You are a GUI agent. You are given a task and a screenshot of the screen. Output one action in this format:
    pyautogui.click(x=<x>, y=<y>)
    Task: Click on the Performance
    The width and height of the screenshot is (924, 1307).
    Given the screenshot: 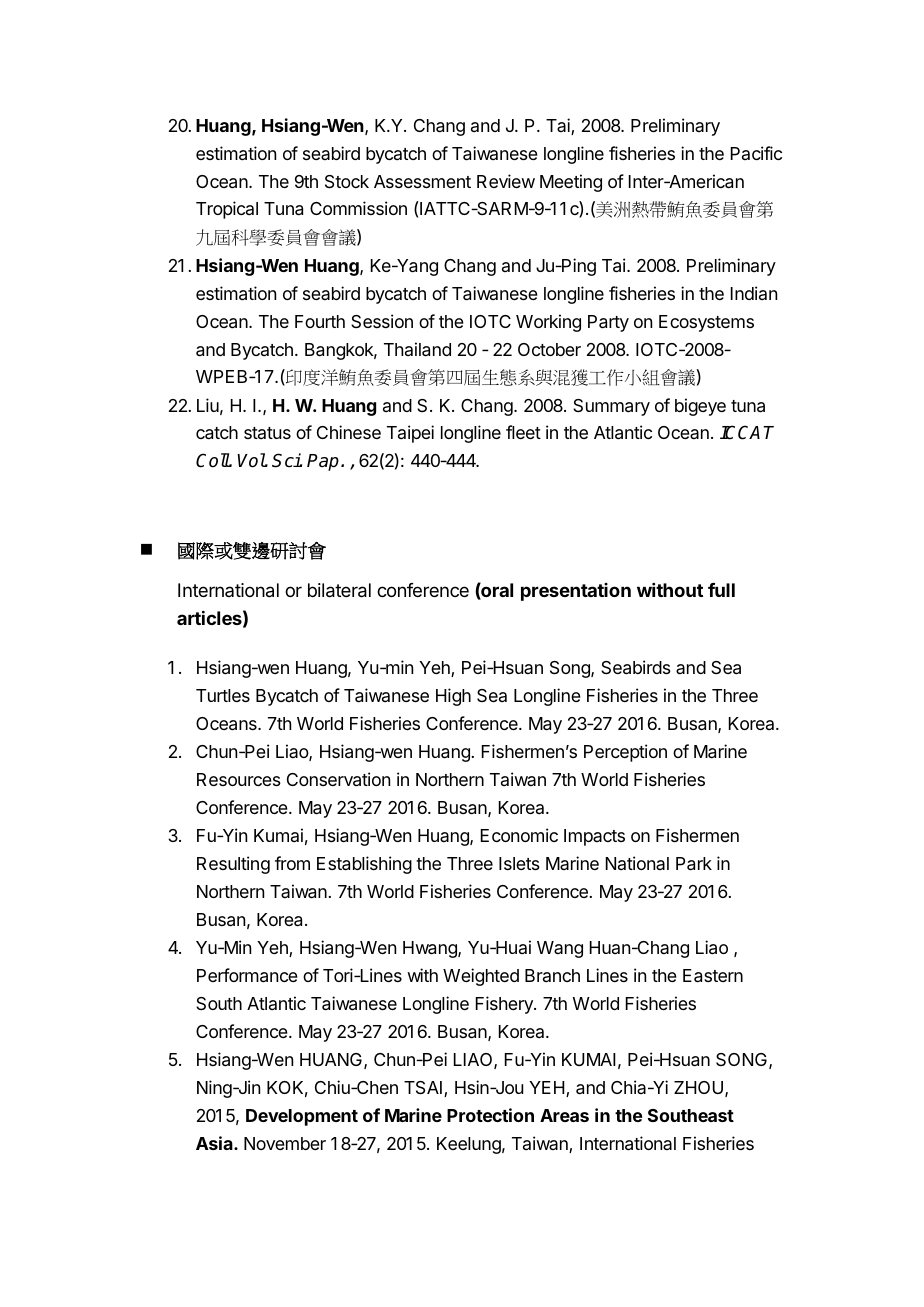 What is the action you would take?
    pyautogui.click(x=247, y=975)
